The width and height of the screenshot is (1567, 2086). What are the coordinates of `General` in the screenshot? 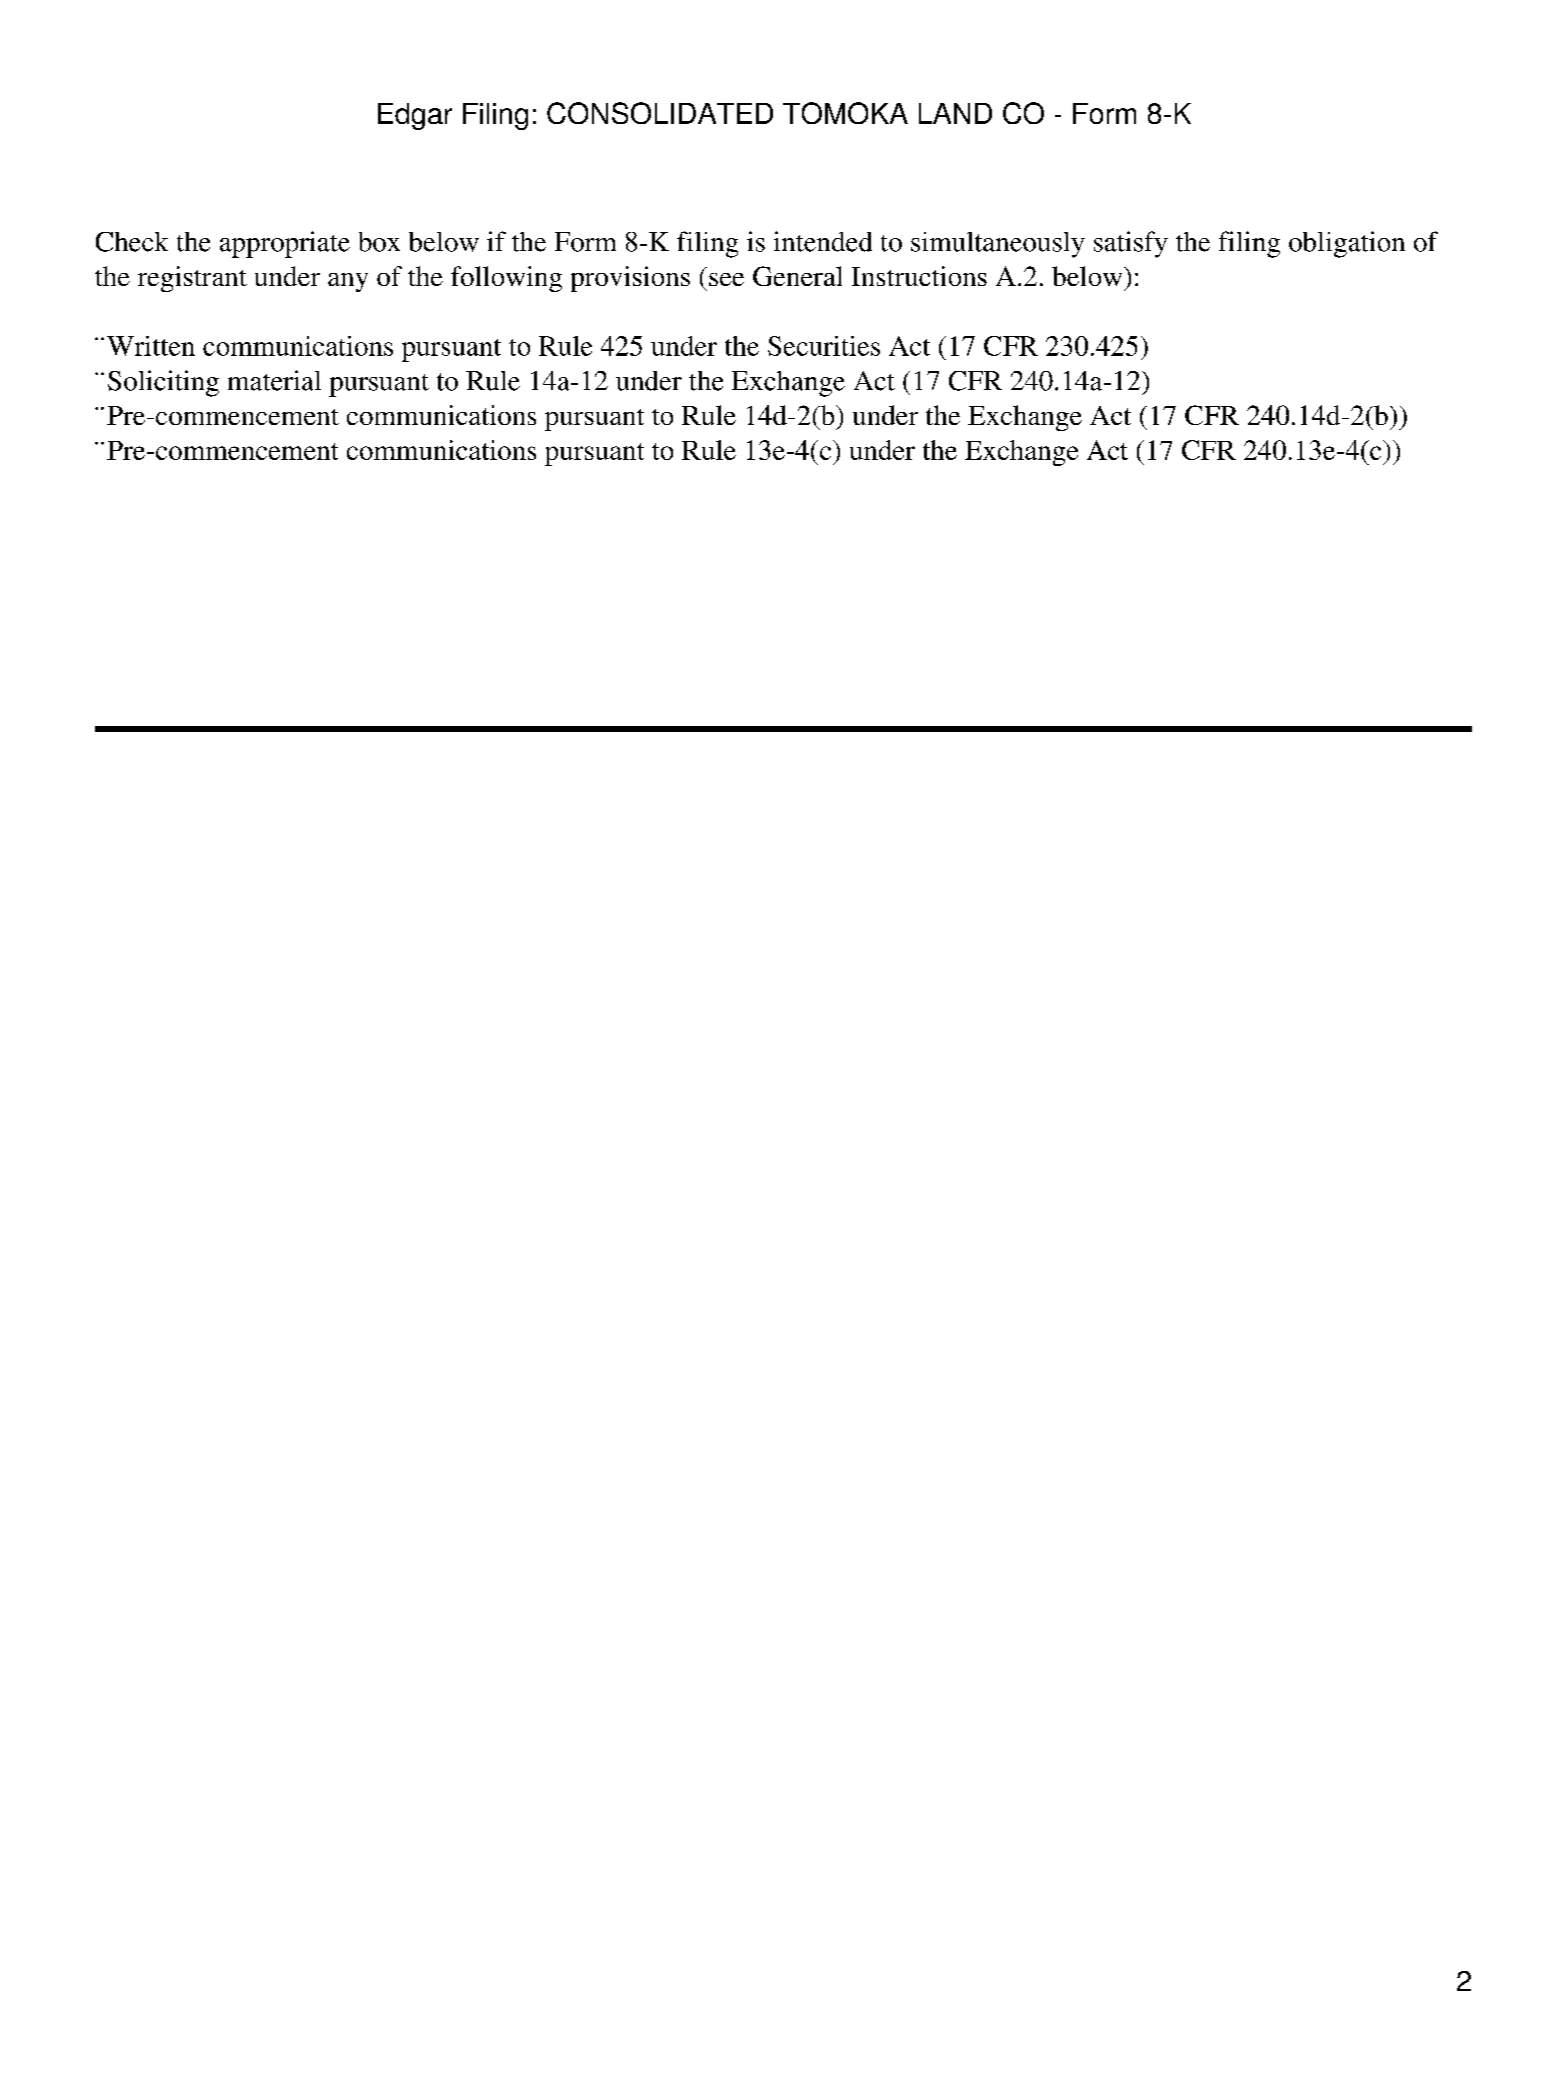 It's located at (797, 276).
